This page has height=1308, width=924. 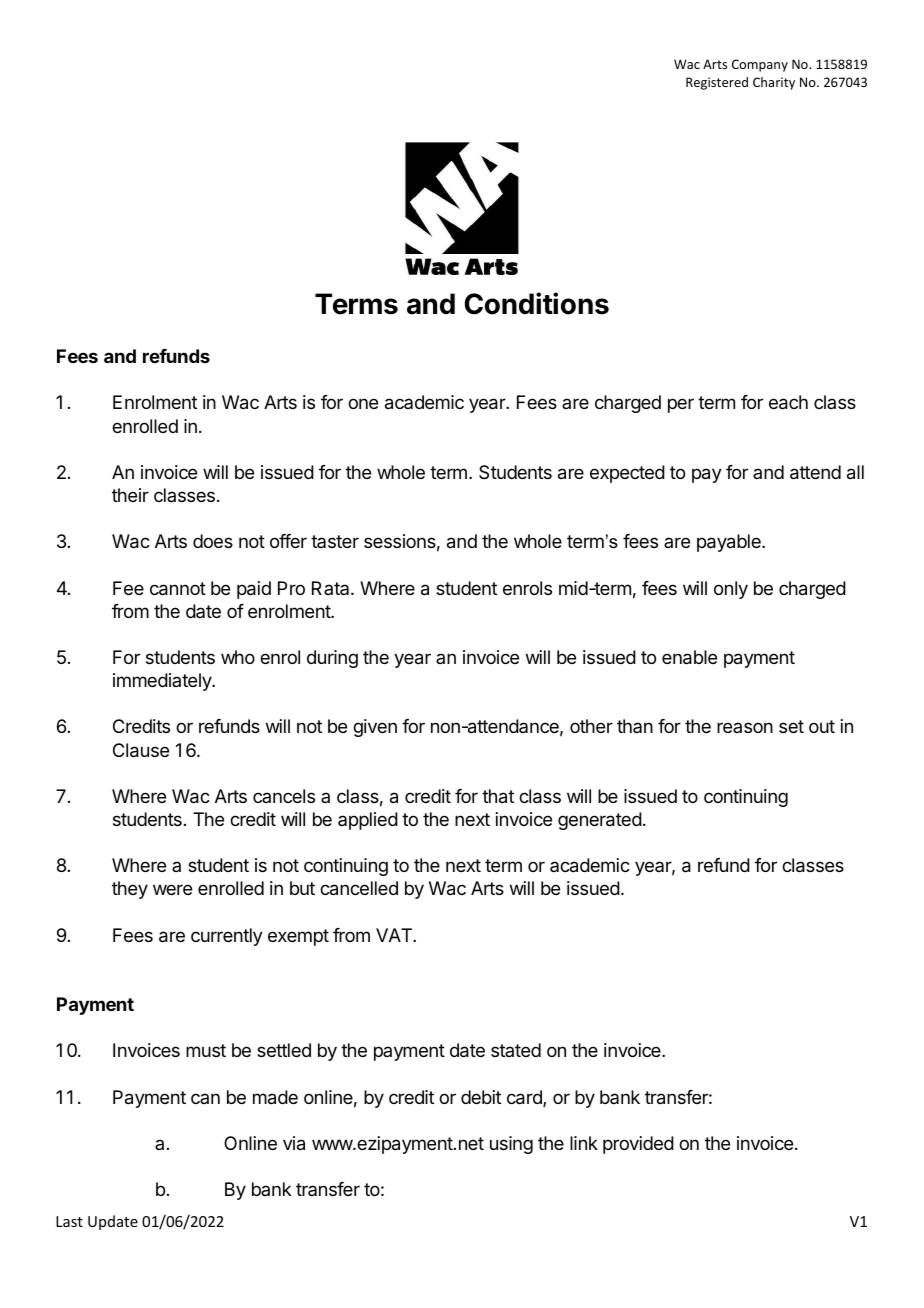 What do you see at coordinates (511, 1145) in the page?
I see `using` at bounding box center [511, 1145].
